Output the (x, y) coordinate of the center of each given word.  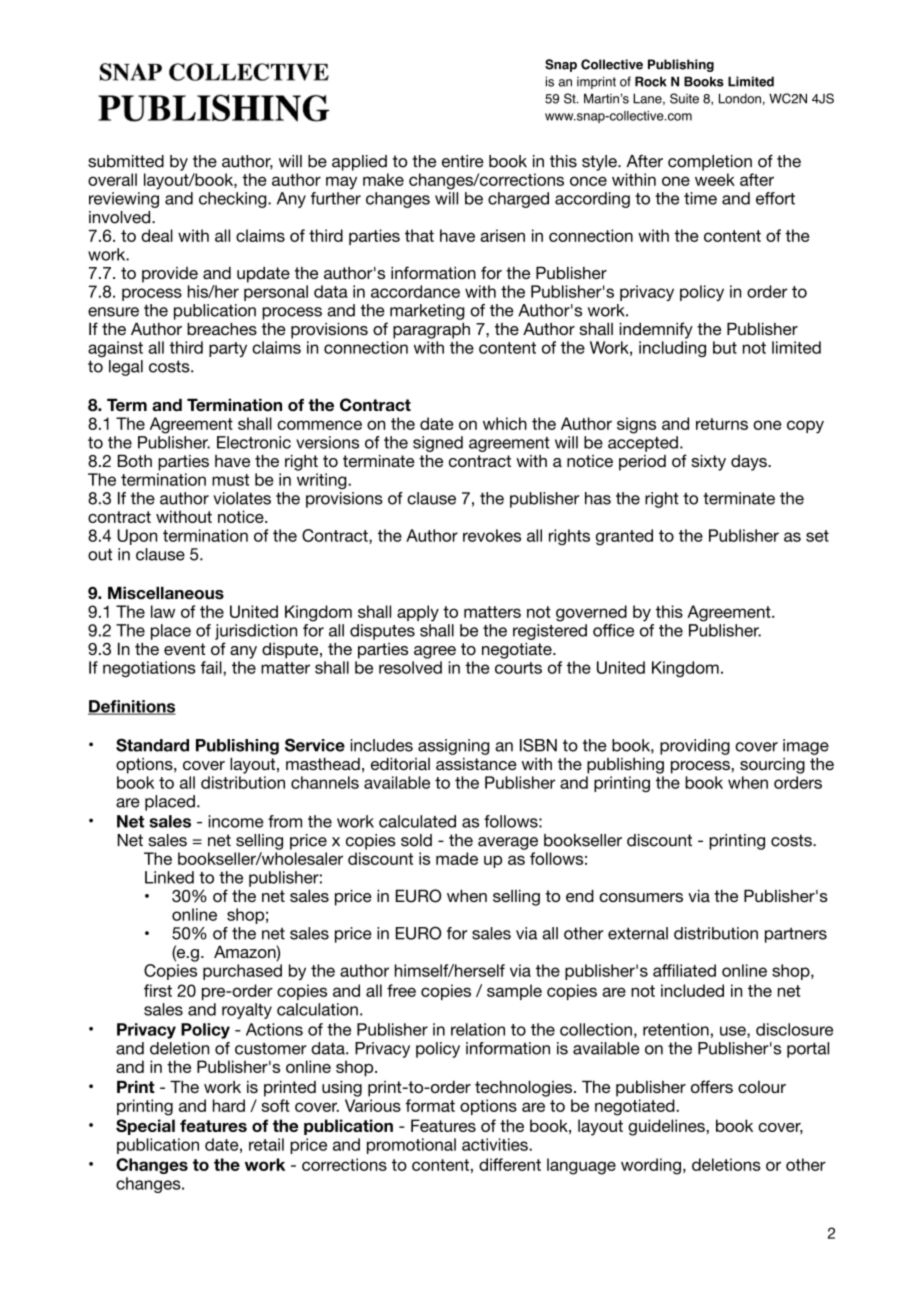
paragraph (431, 330)
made (457, 858)
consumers (641, 897)
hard (229, 1105)
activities (496, 1144)
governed (591, 613)
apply (418, 613)
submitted (126, 161)
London (740, 98)
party (228, 349)
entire (463, 161)
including (672, 349)
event (184, 649)
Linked (169, 877)
